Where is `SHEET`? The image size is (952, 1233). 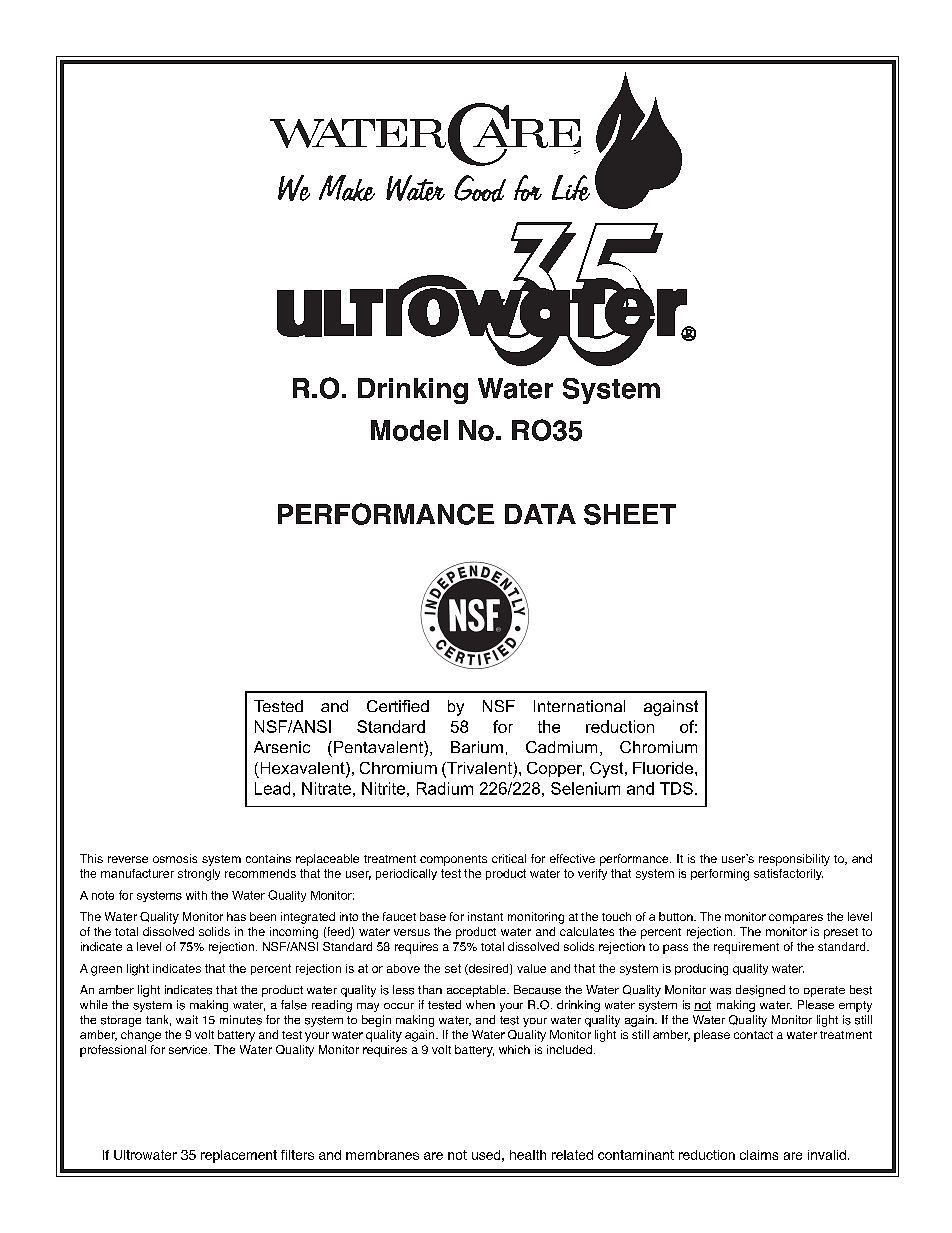
SHEET is located at coordinates (630, 514).
